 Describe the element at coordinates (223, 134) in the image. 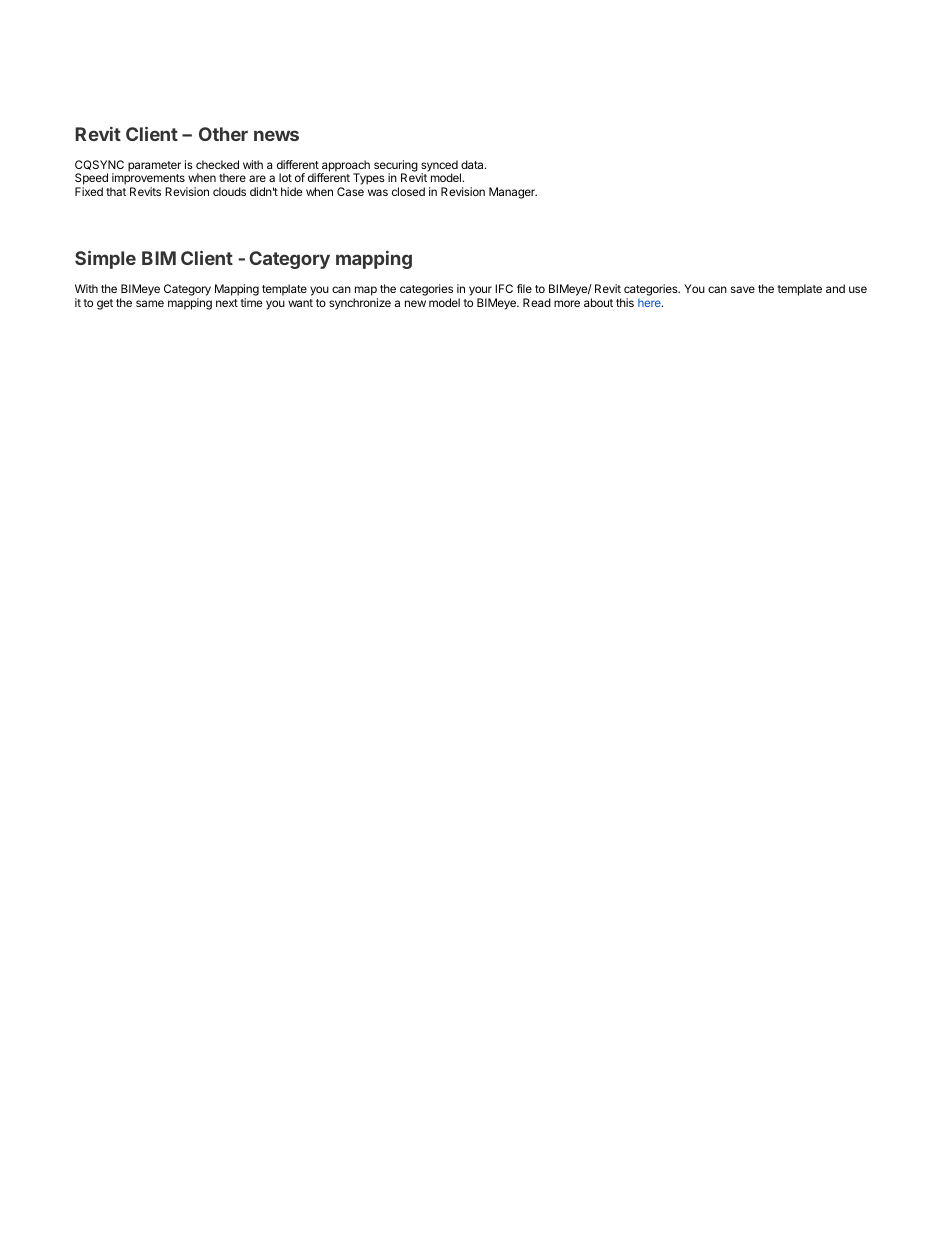

I see `Other` at that location.
